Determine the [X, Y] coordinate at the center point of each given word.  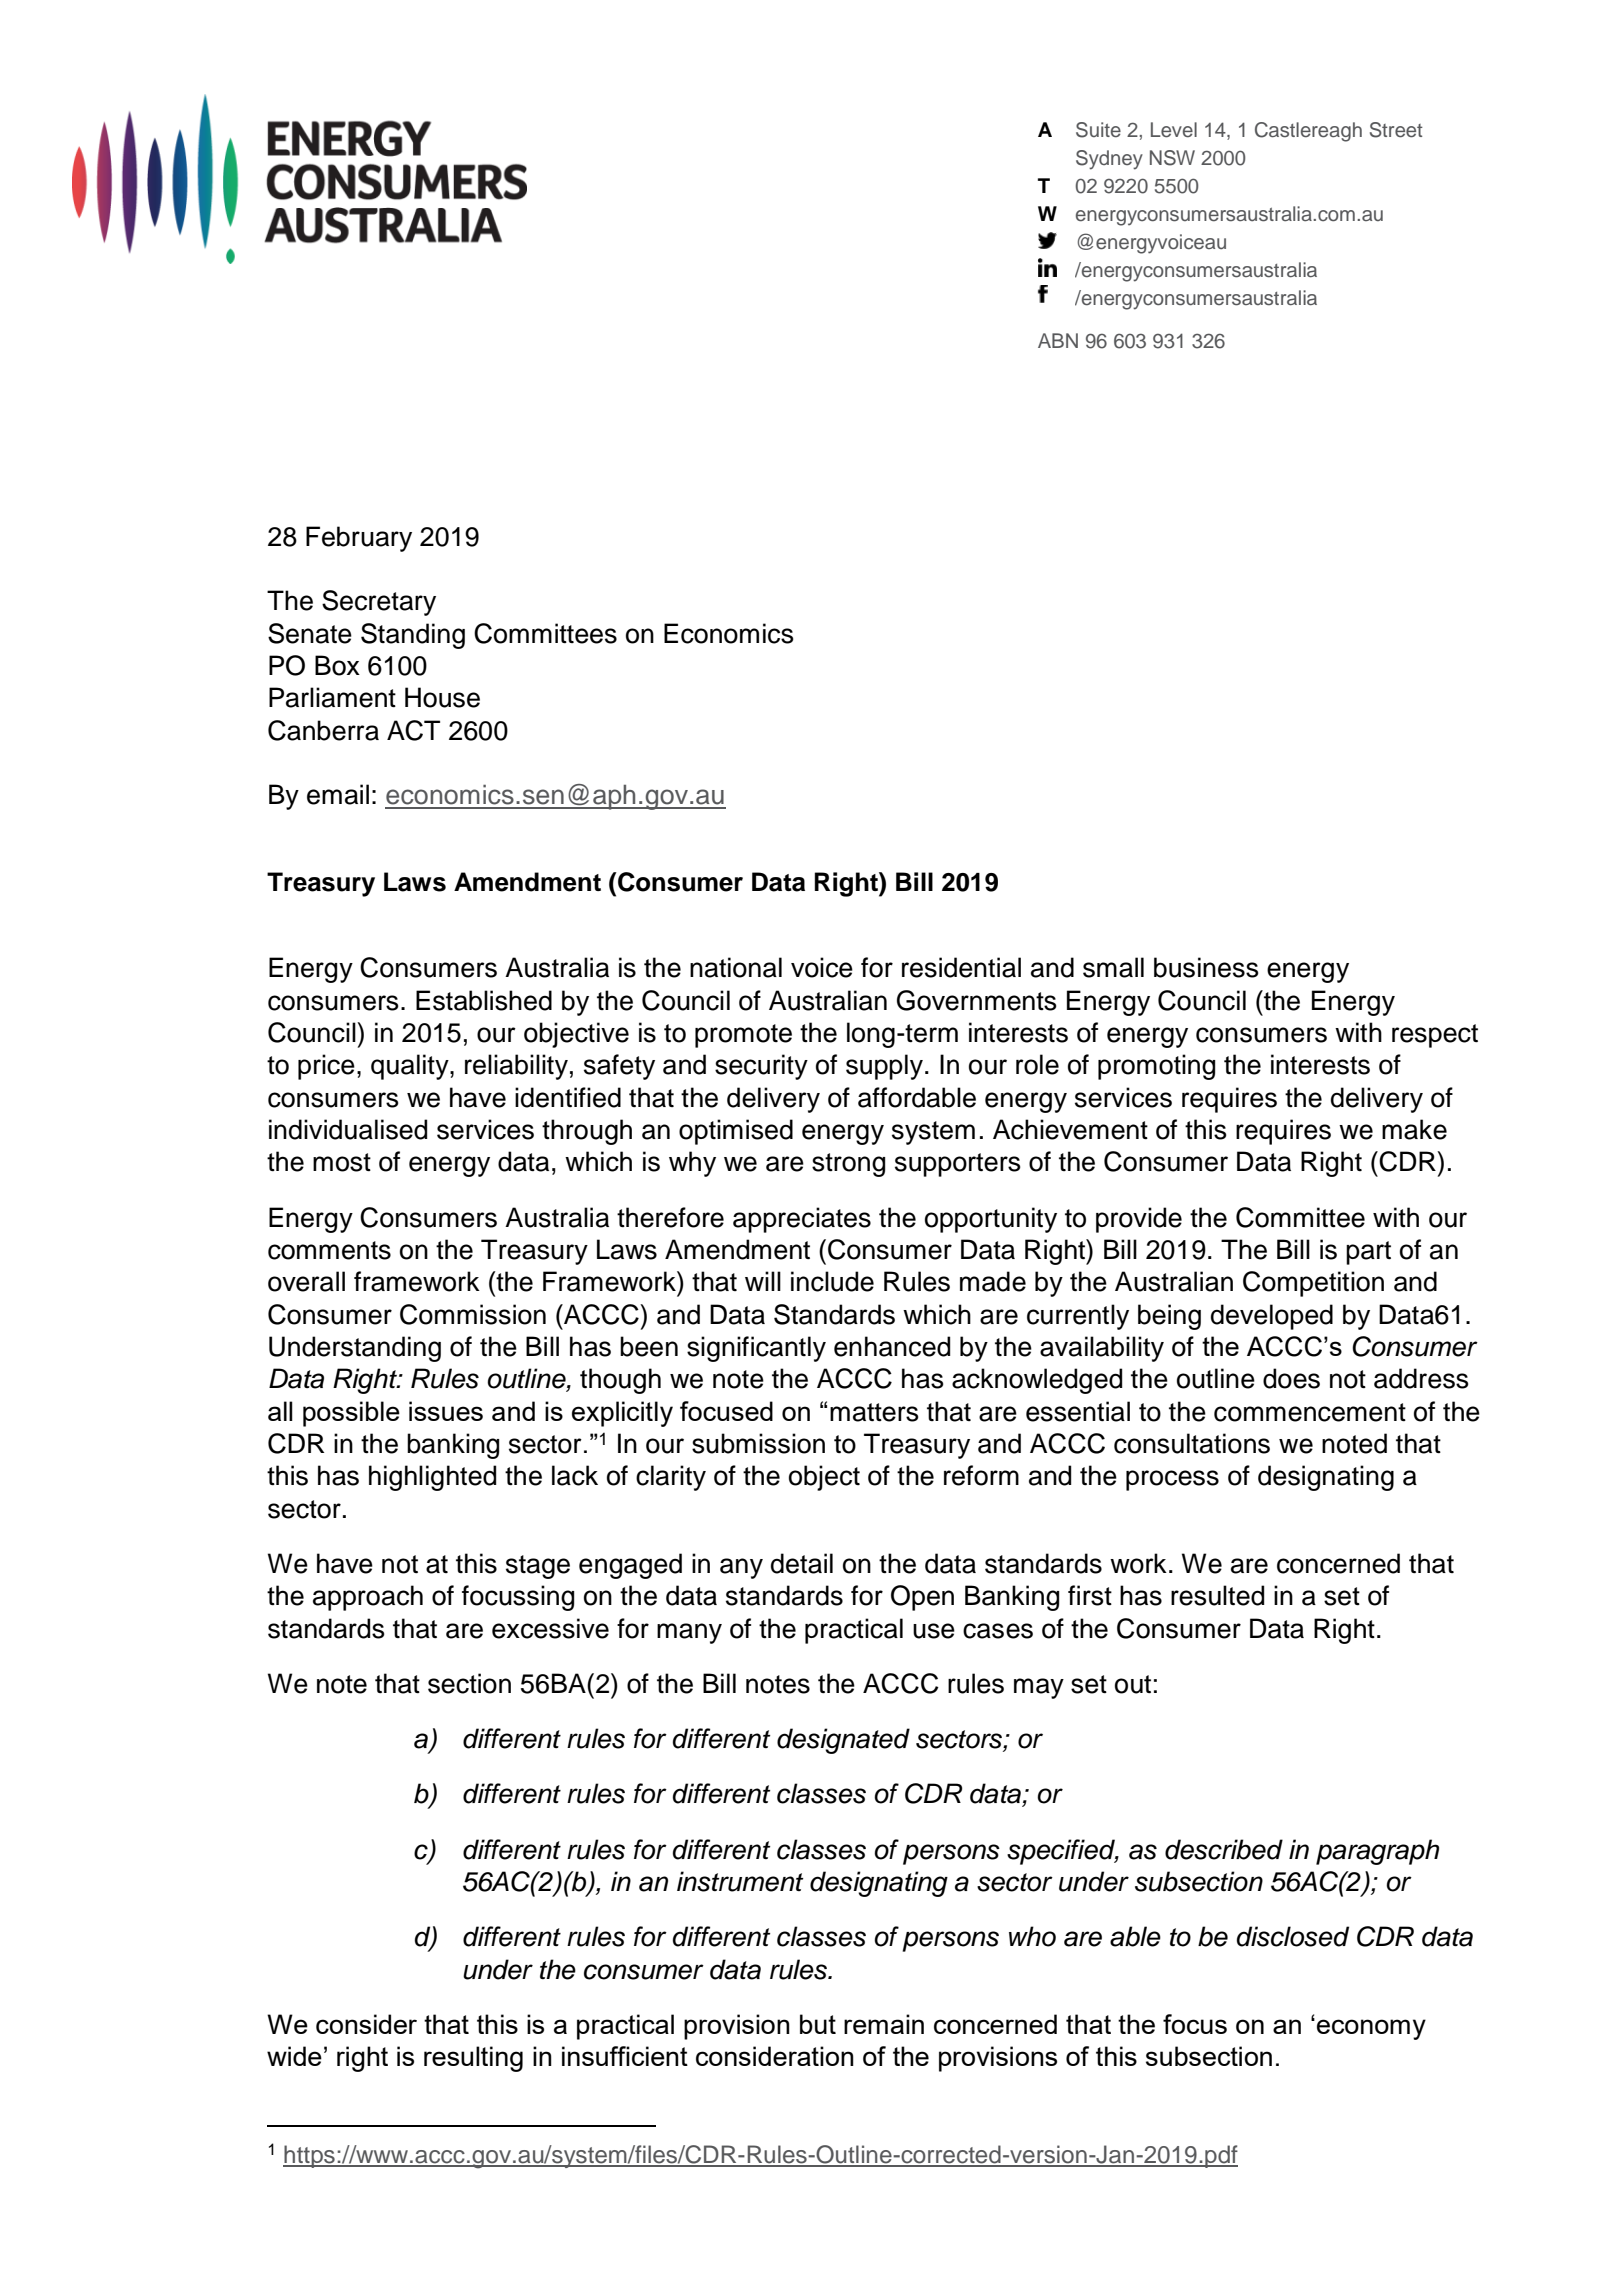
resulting [473, 2059]
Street [1396, 130]
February [359, 539]
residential [961, 967]
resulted [1217, 1595]
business [1206, 967]
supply [884, 1067]
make [1414, 1129]
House [442, 697]
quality [411, 1067]
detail [802, 1563]
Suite [1098, 130]
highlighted [432, 1478]
